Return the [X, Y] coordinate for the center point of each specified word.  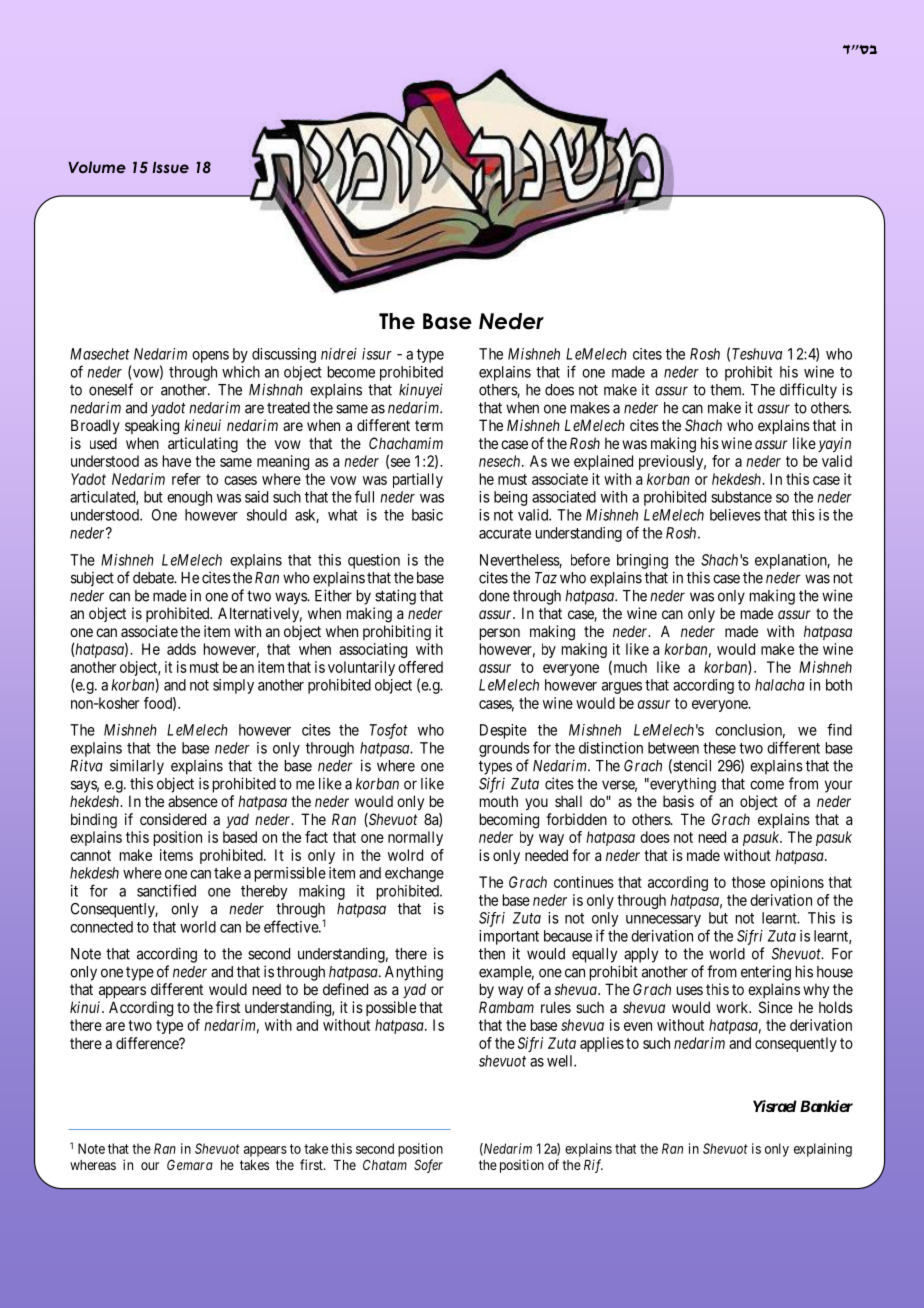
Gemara [190, 1164]
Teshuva [757, 354]
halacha [780, 685]
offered [420, 667]
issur [377, 354]
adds [181, 649]
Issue [170, 167]
